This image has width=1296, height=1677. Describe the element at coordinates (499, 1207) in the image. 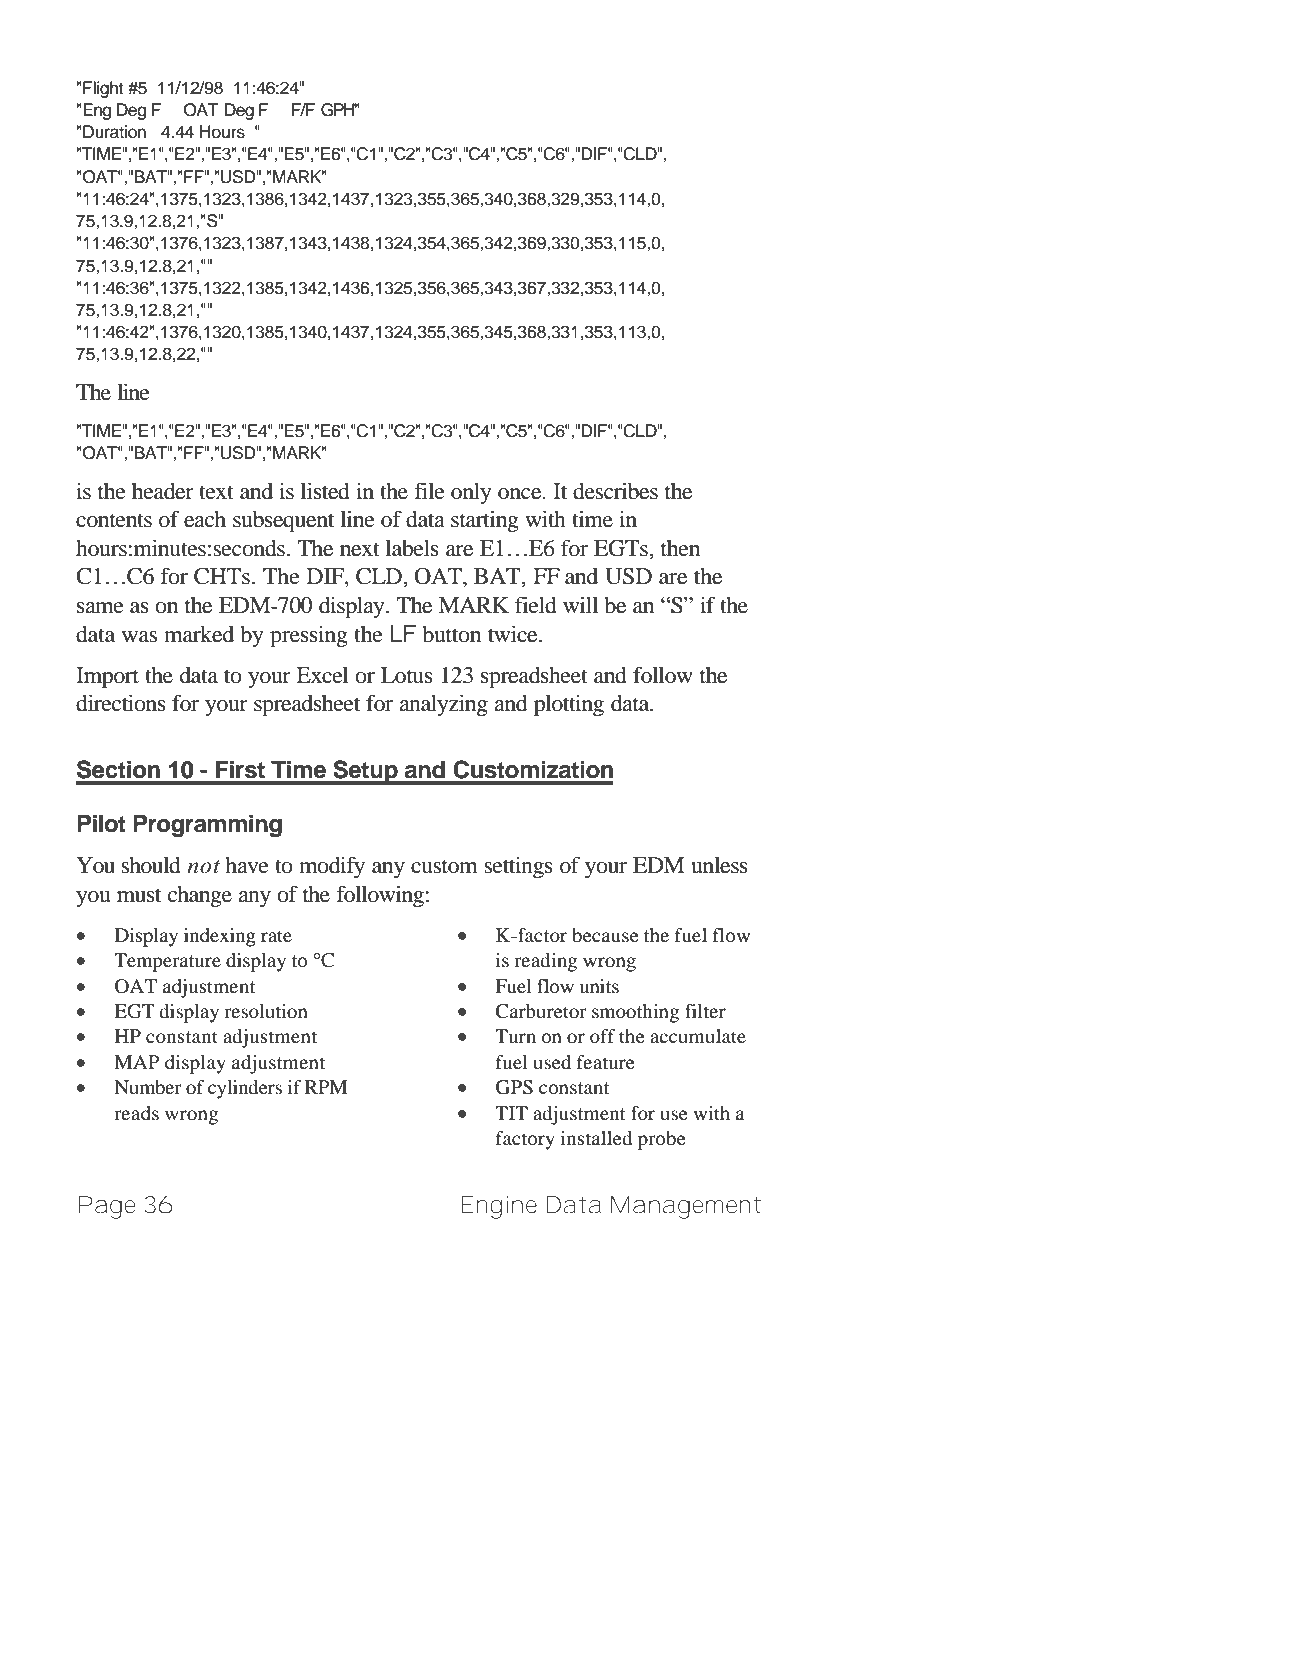

I see `Engine` at that location.
